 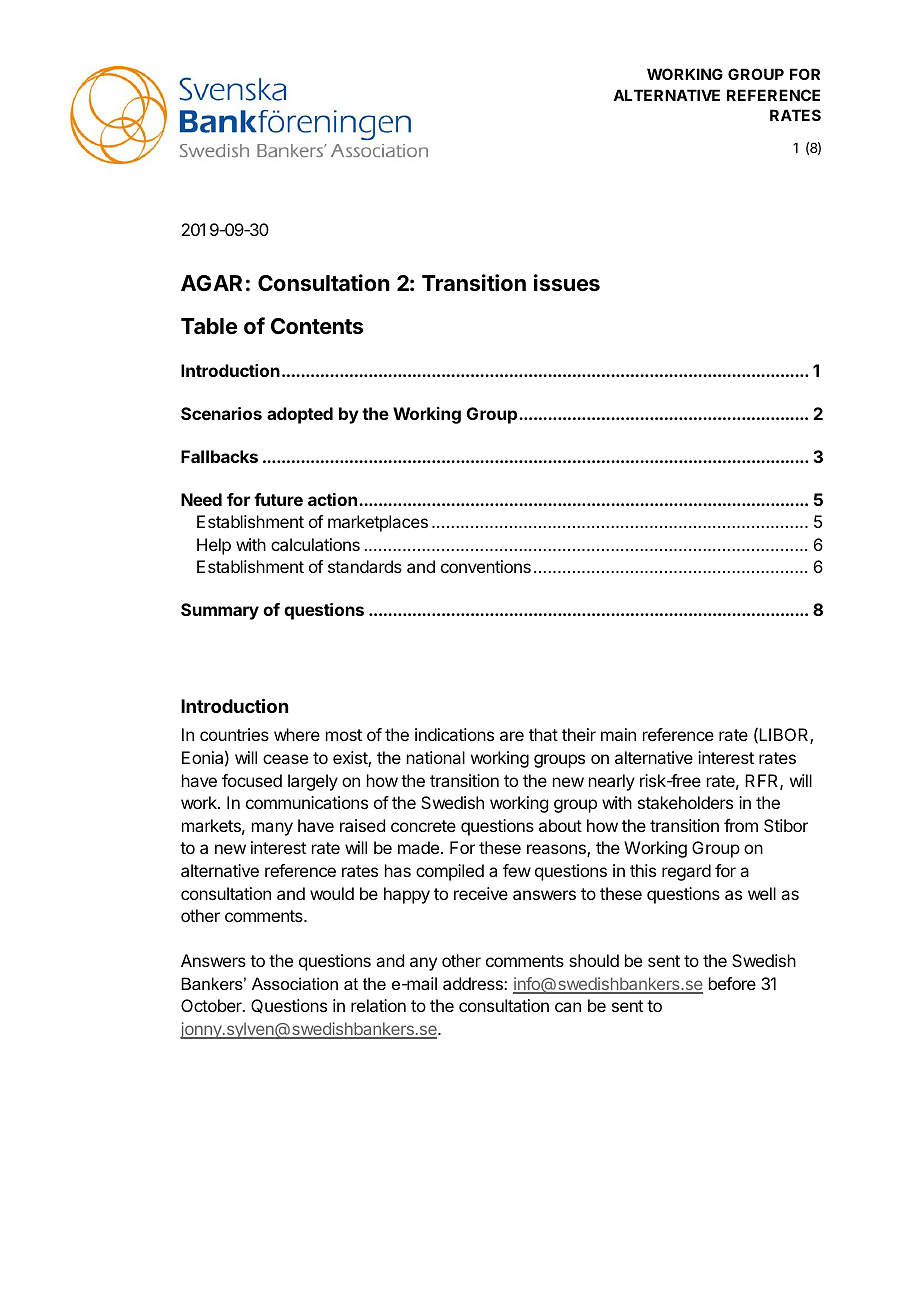 What do you see at coordinates (317, 326) in the image?
I see `Contents` at bounding box center [317, 326].
